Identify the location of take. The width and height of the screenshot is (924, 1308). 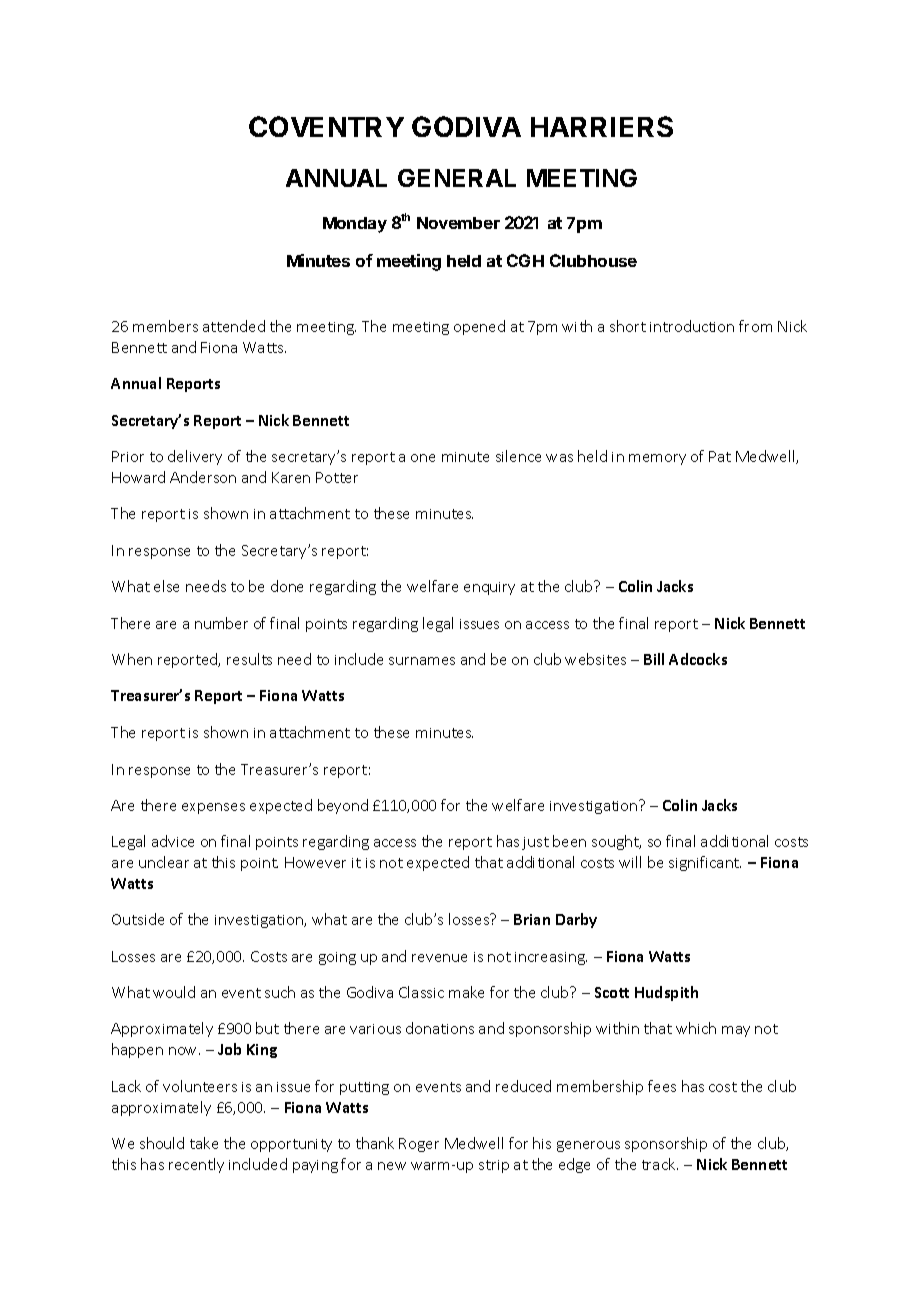
(204, 1143).
